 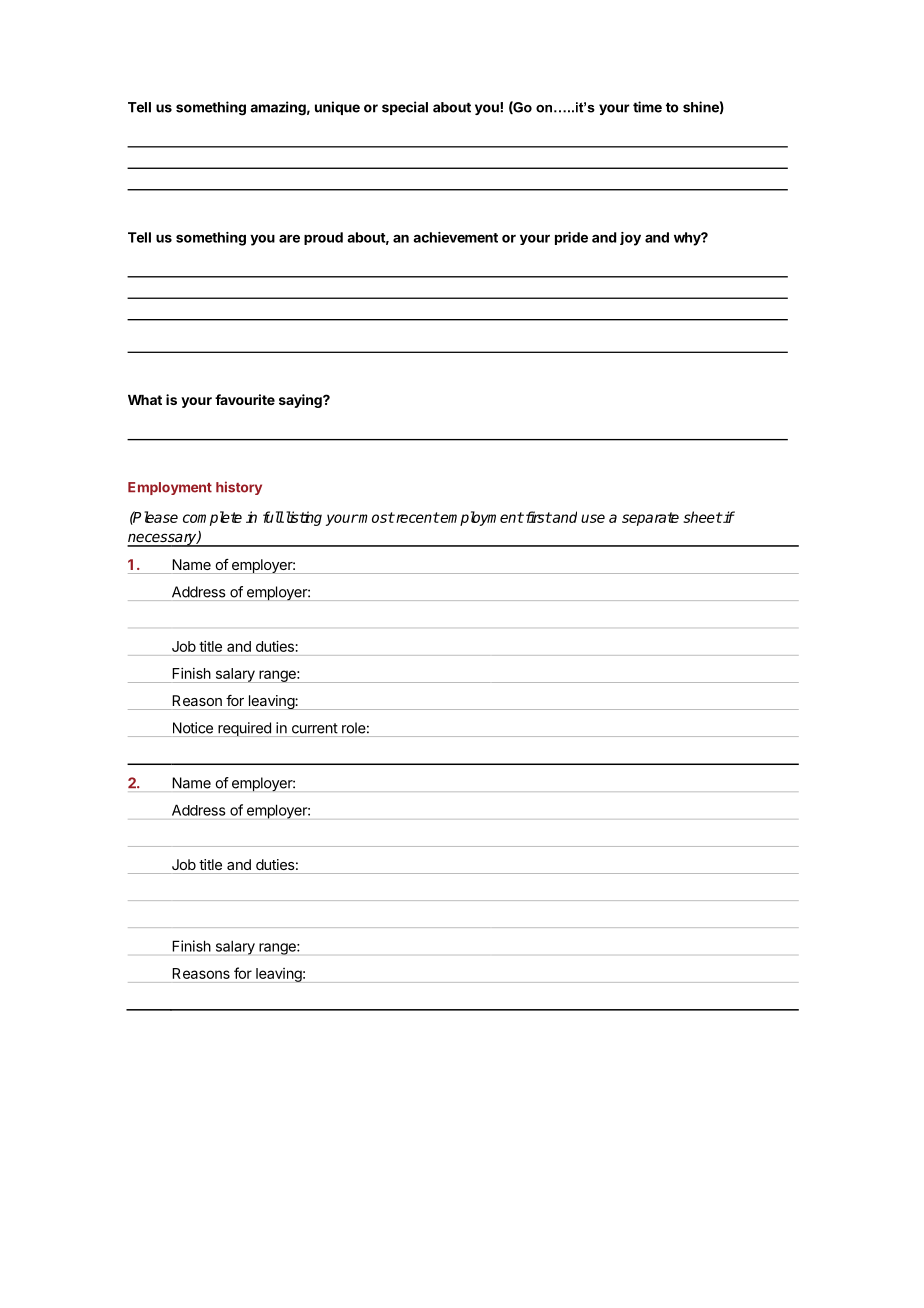 What do you see at coordinates (647, 107) in the page?
I see `time` at bounding box center [647, 107].
